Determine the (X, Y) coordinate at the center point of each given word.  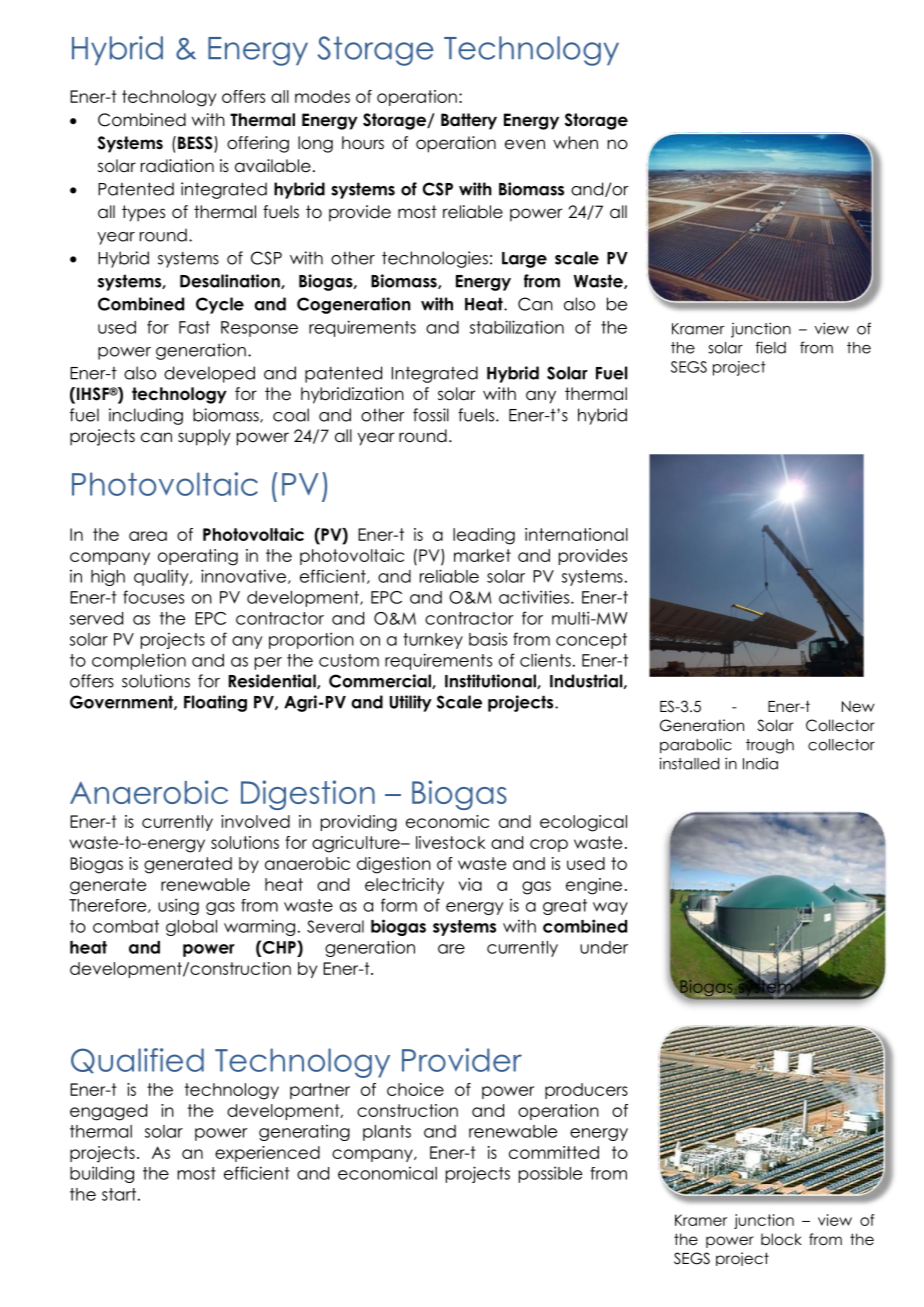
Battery (469, 121)
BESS (196, 144)
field (771, 347)
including (146, 416)
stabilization (517, 327)
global (191, 928)
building (102, 1174)
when (575, 143)
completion (139, 661)
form (399, 905)
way (610, 908)
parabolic (696, 746)
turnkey (433, 641)
